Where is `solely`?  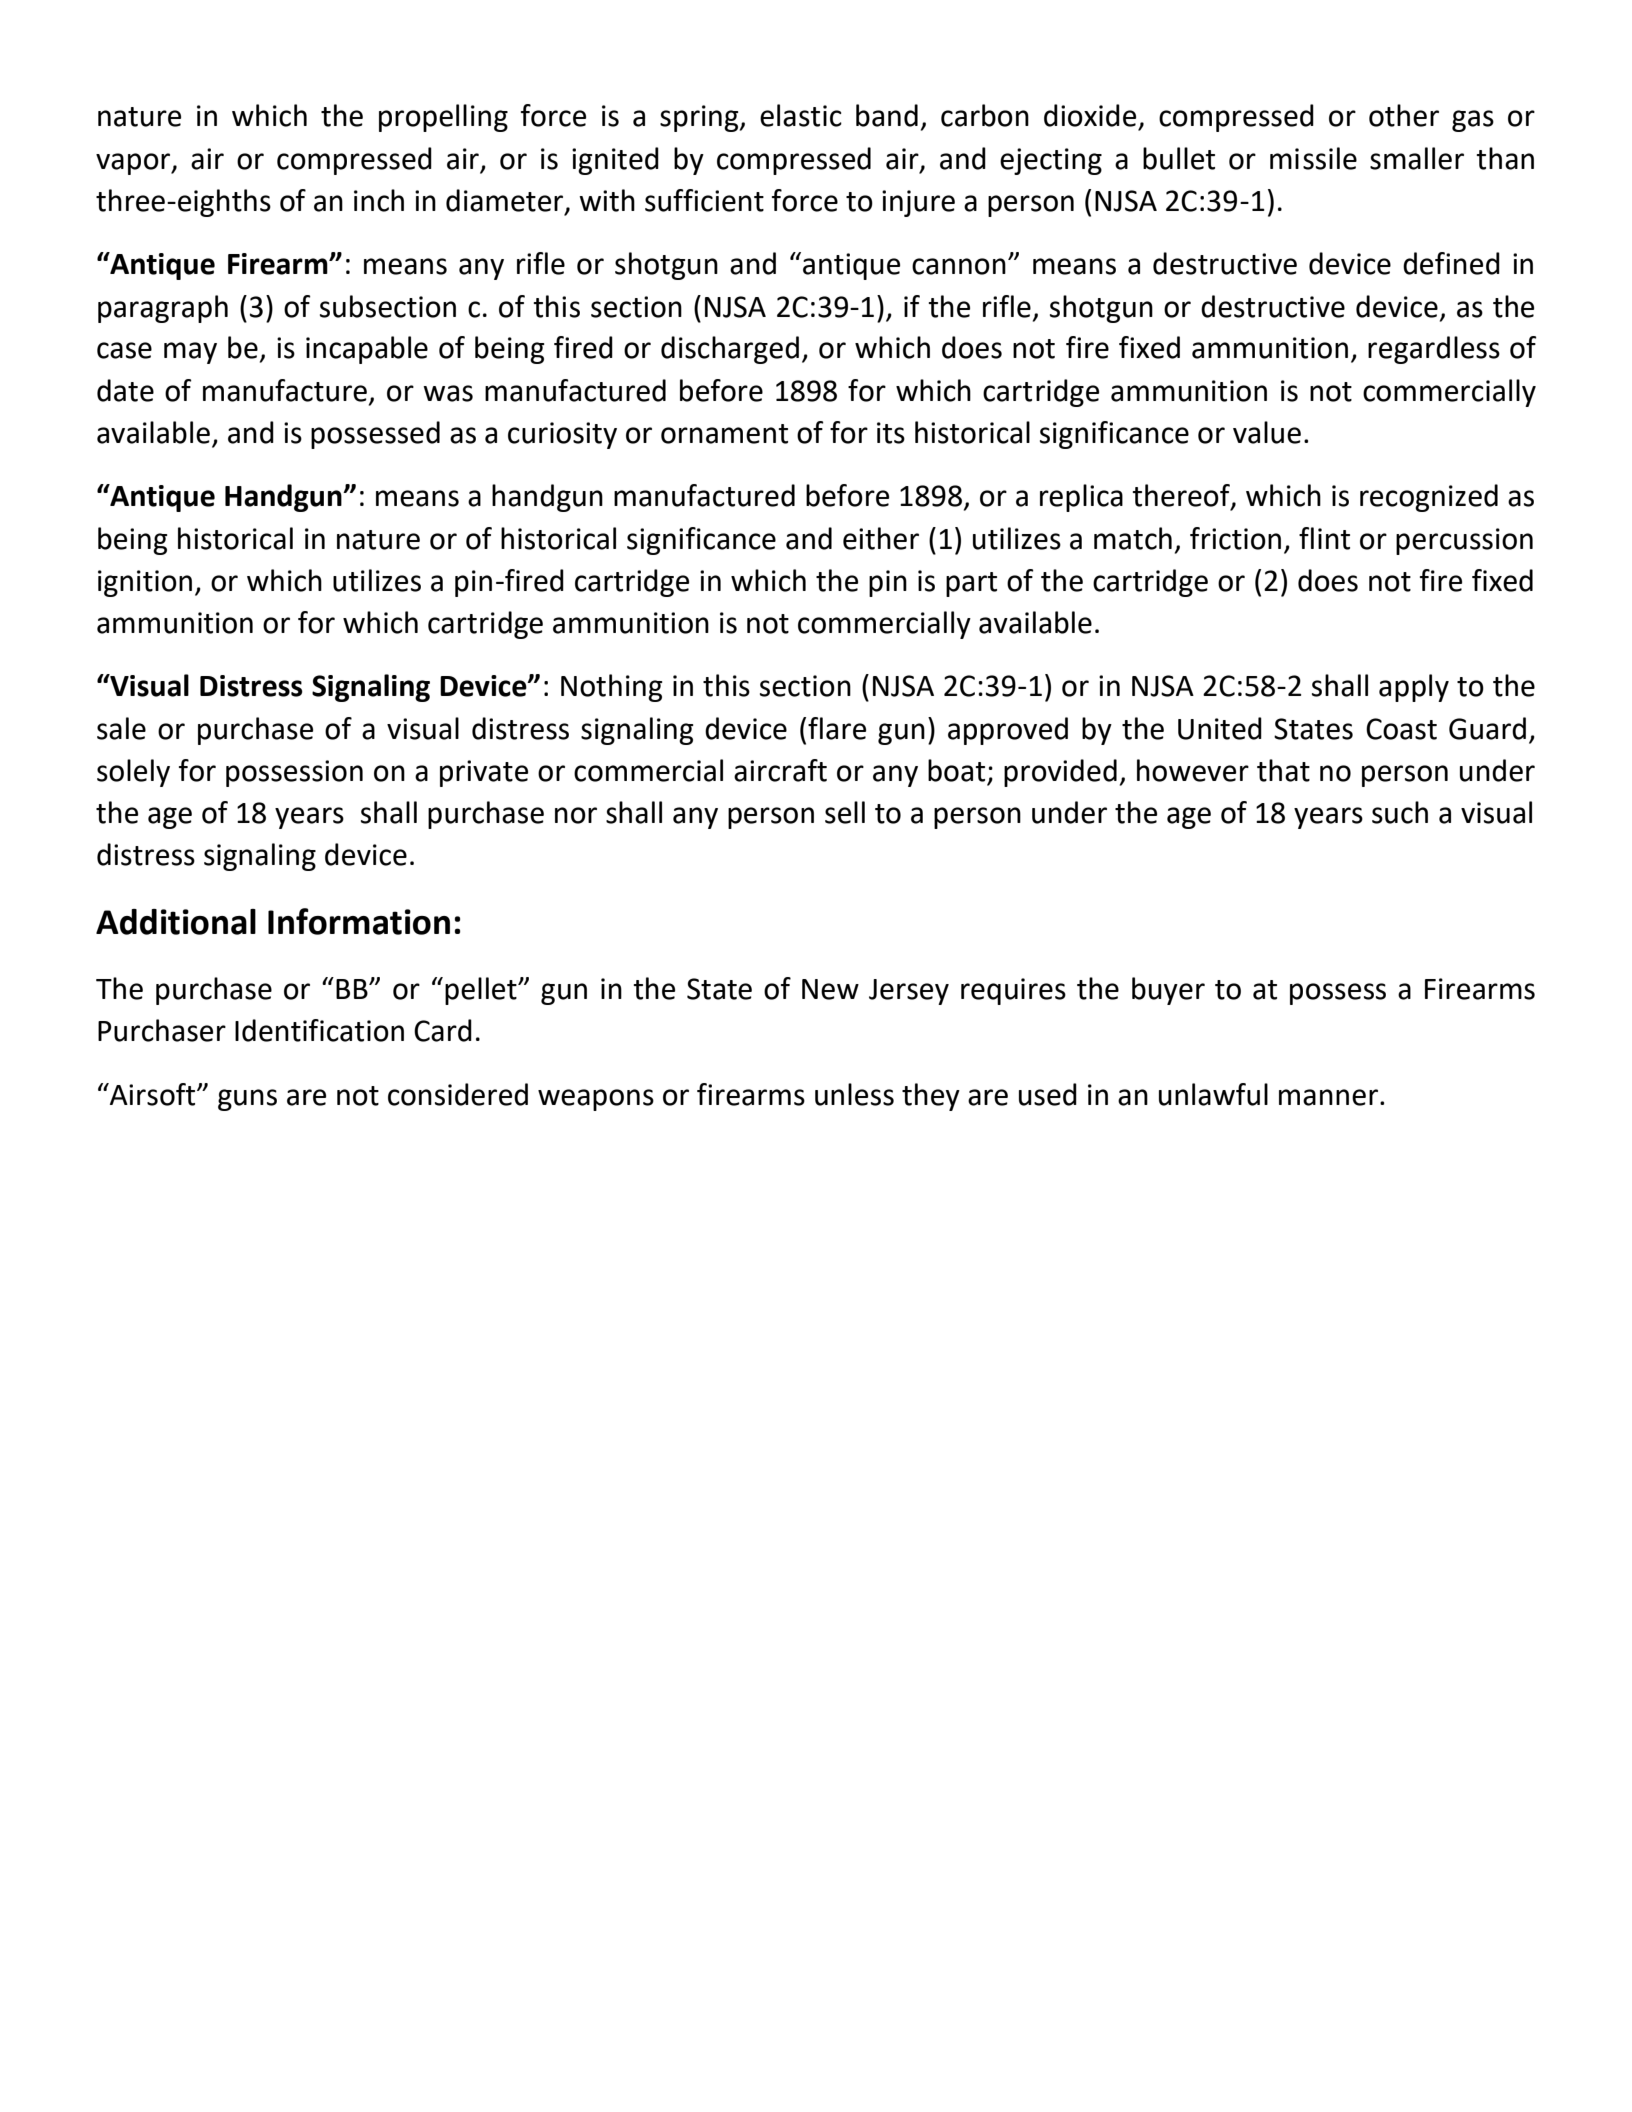 solely is located at coordinates (133, 773).
